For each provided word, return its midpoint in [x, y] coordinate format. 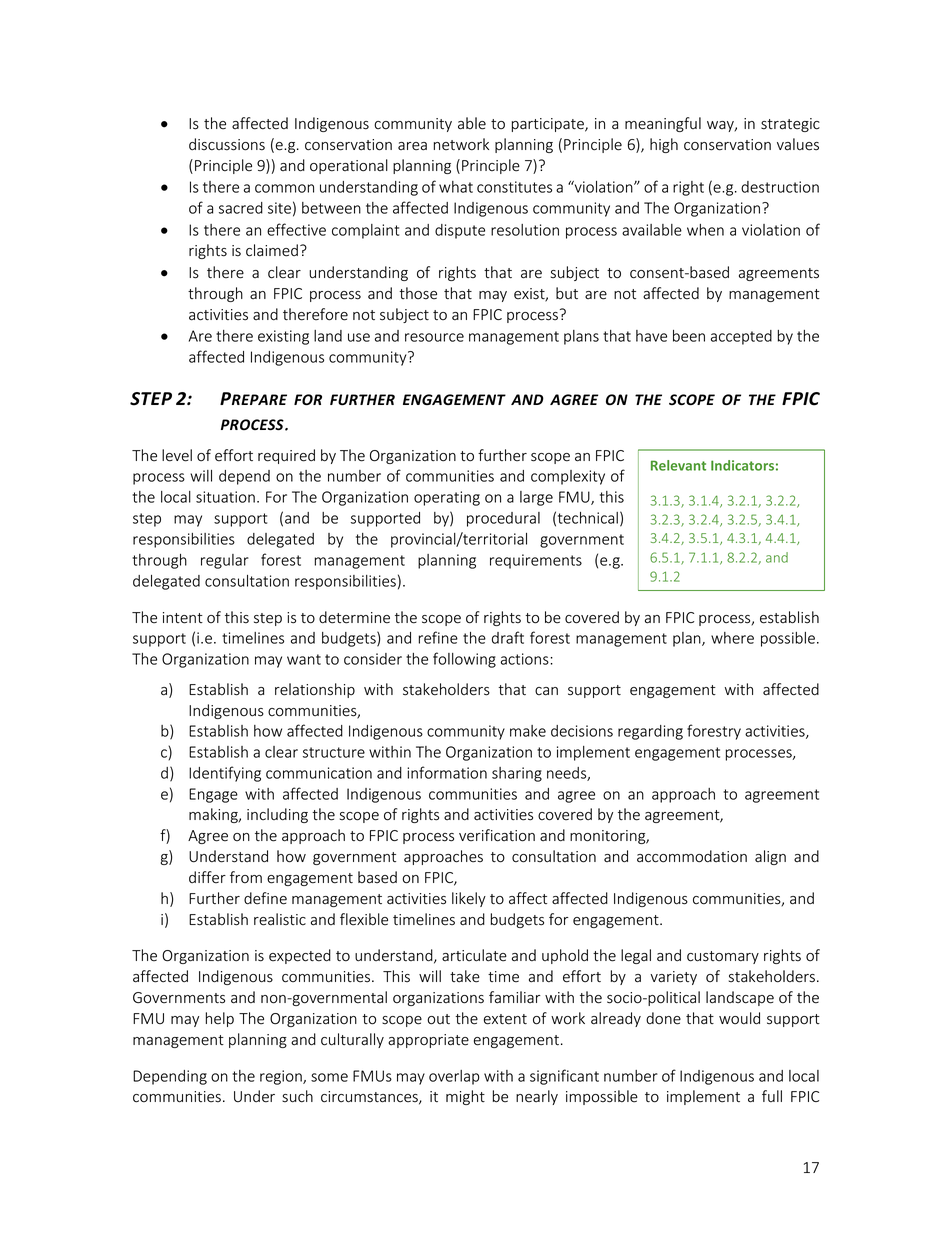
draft [508, 637]
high [664, 145]
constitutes [514, 187]
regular [225, 561]
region [282, 1077]
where [732, 638]
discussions [227, 144]
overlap [454, 1077]
